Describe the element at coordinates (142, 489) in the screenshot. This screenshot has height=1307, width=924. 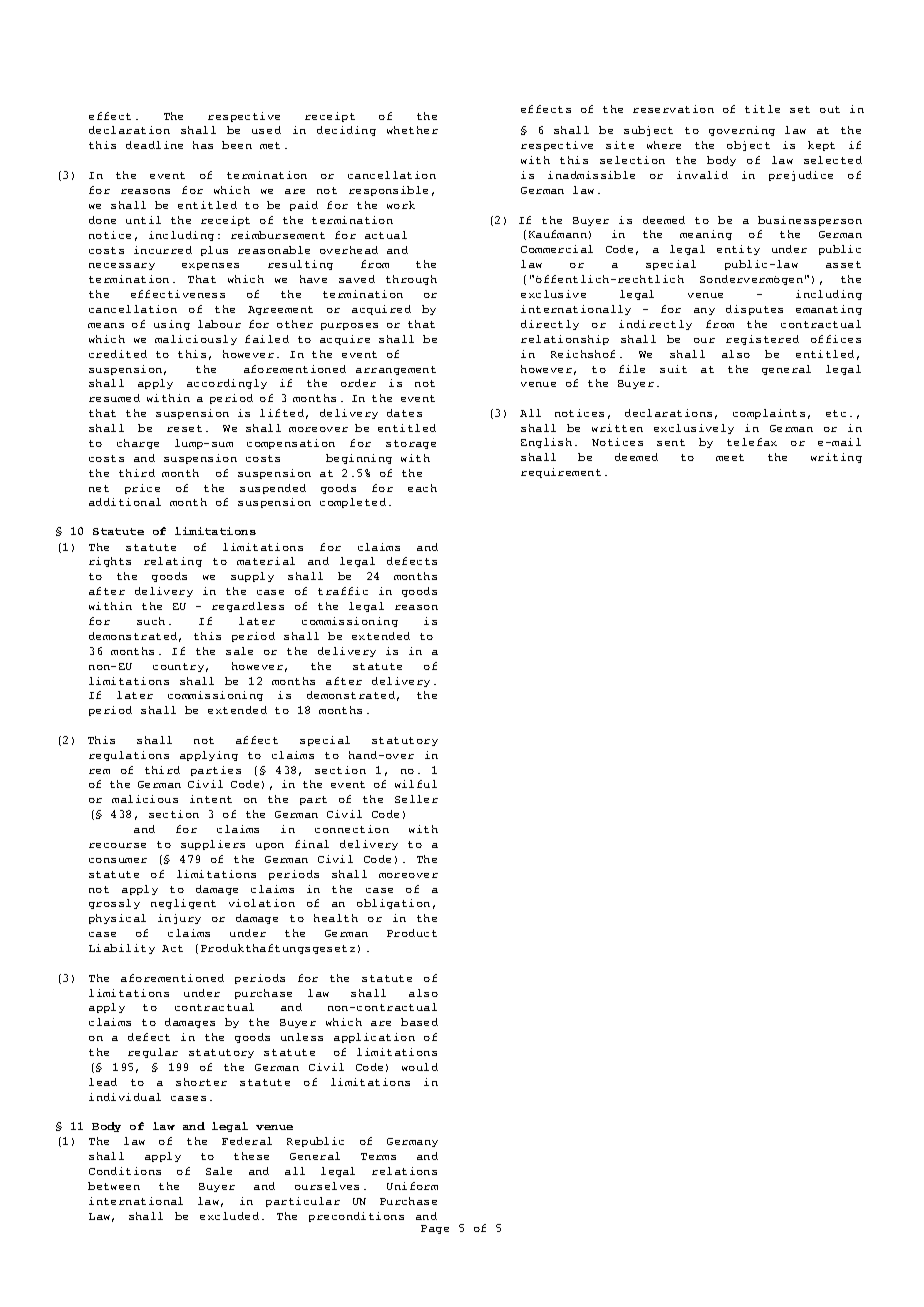
I see `price` at that location.
